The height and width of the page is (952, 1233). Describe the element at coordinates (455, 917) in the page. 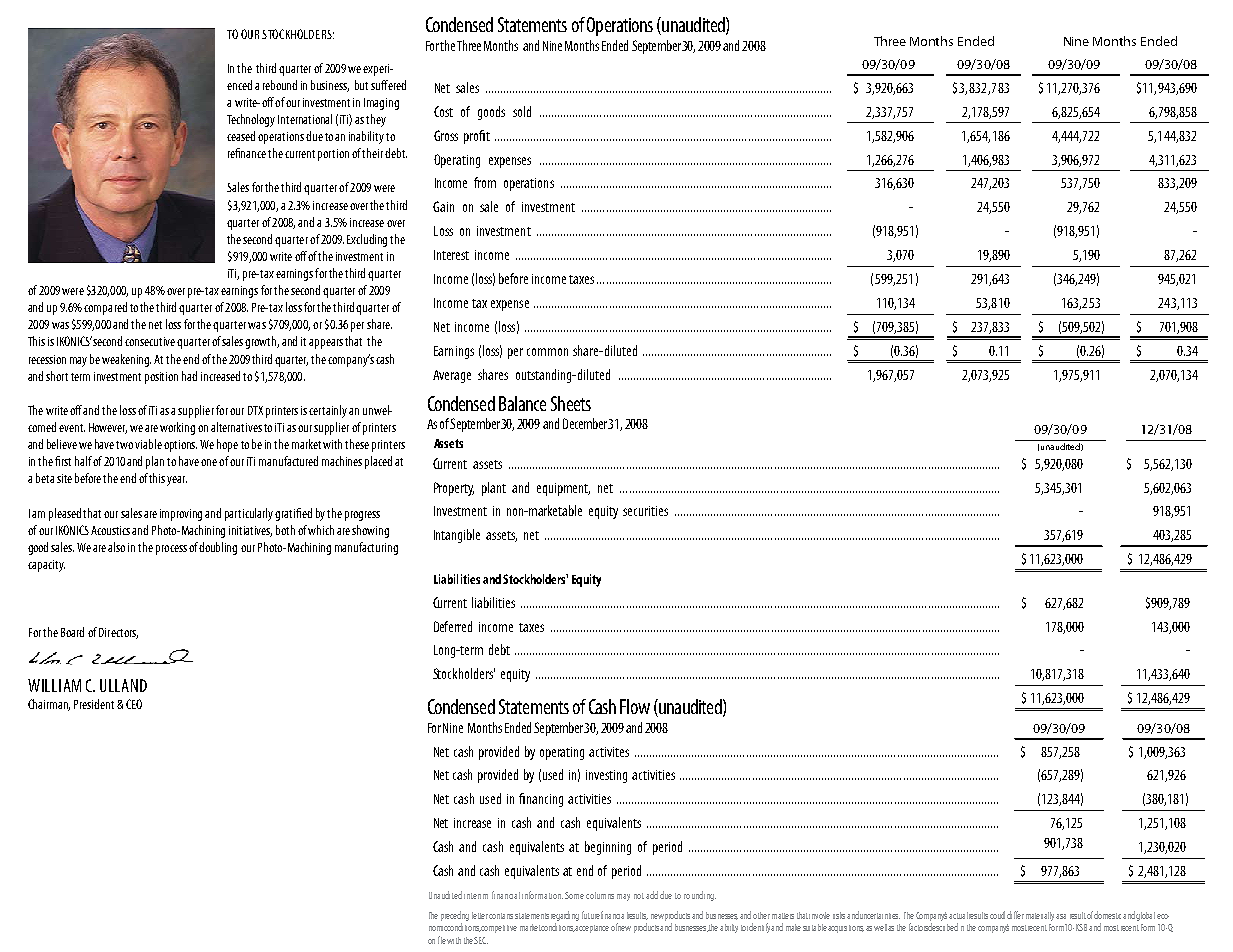

I see `preceding` at that location.
